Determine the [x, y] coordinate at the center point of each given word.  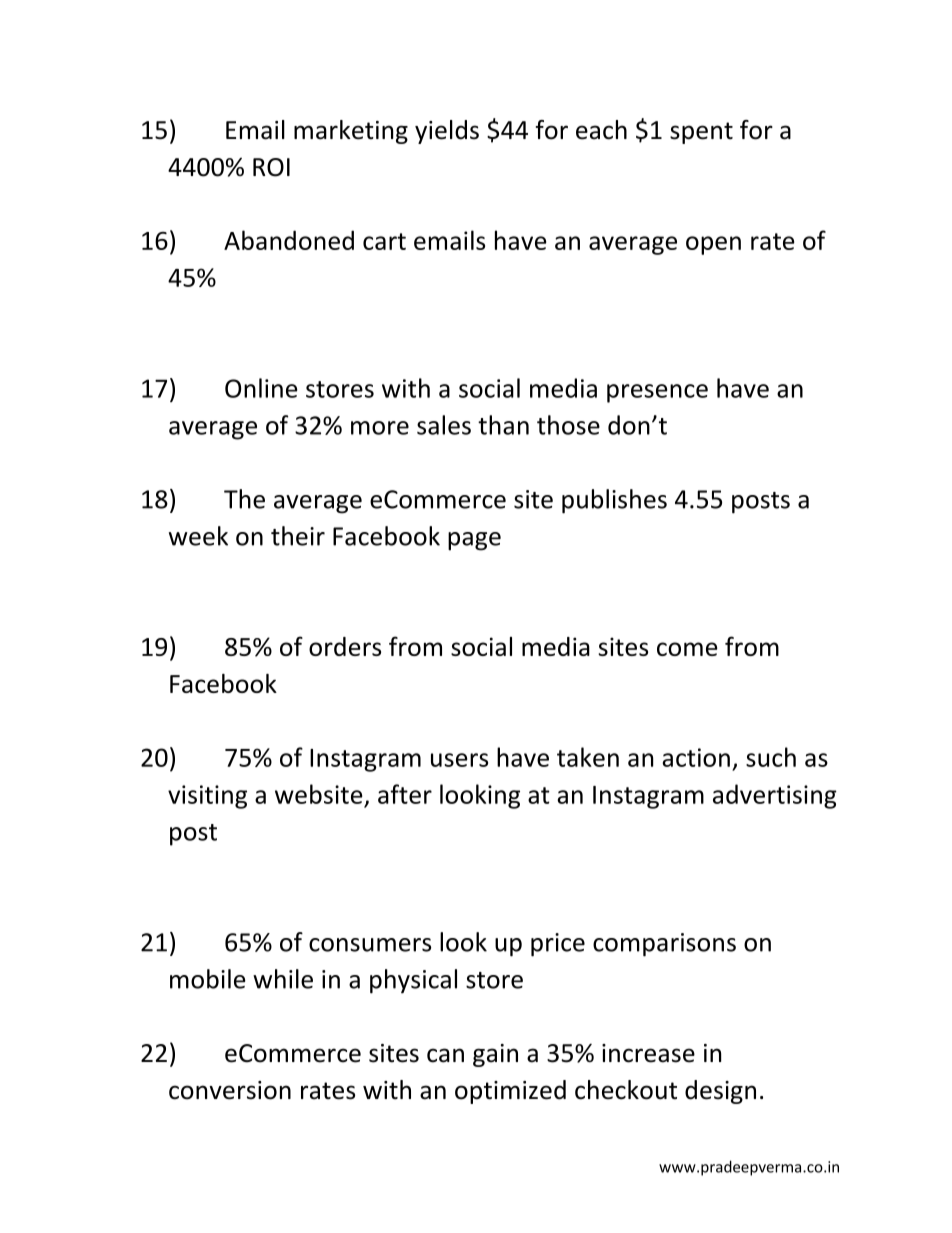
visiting [207, 797]
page [474, 541]
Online [261, 388]
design [720, 1092]
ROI [271, 167]
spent [701, 133]
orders [345, 646]
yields [447, 132]
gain [495, 1055]
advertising [775, 796]
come [687, 649]
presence [657, 393]
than [503, 425]
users [459, 760]
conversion [230, 1090]
